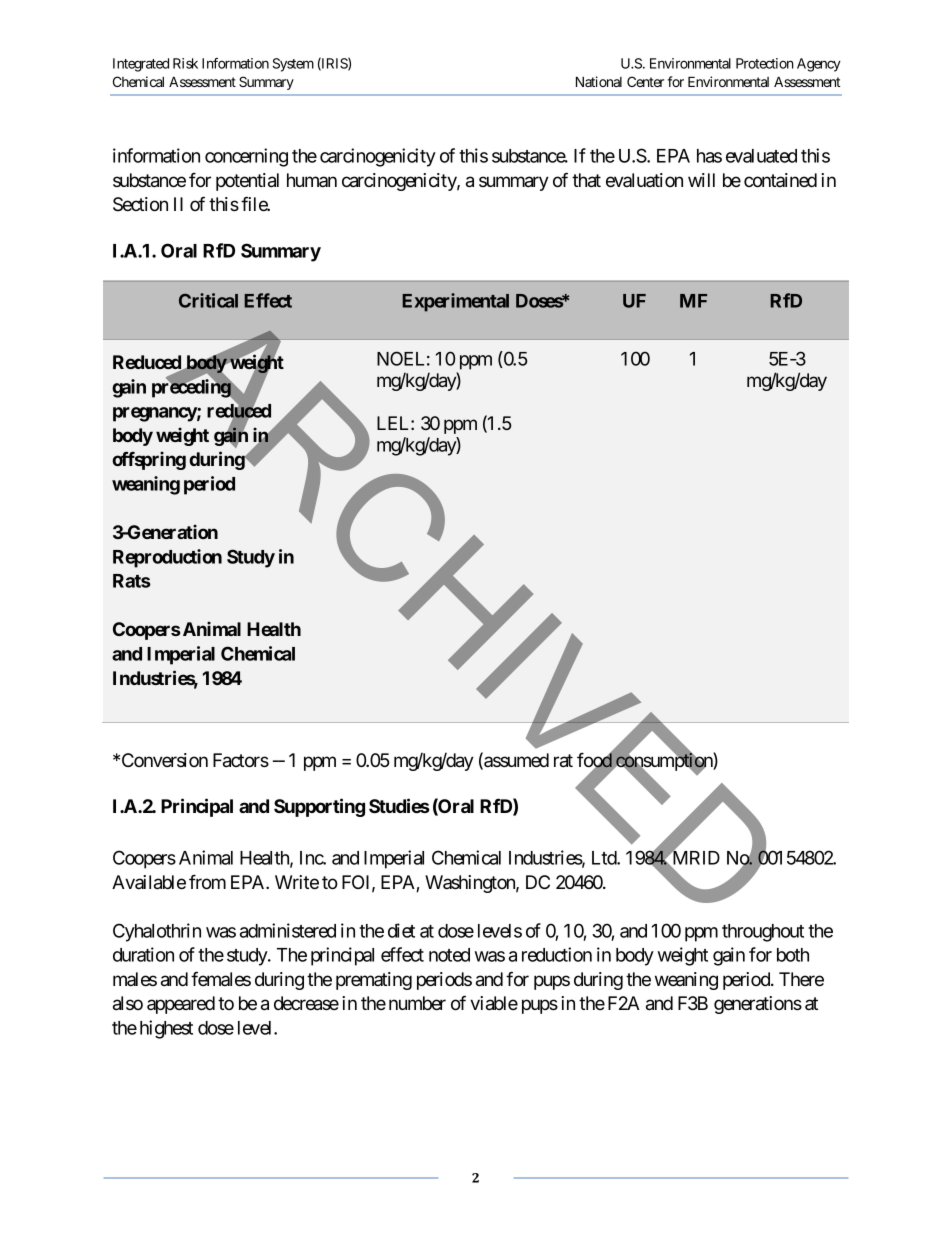 Image resolution: width=952 pixels, height=1233 pixels. I want to click on appeared, so click(181, 1005).
